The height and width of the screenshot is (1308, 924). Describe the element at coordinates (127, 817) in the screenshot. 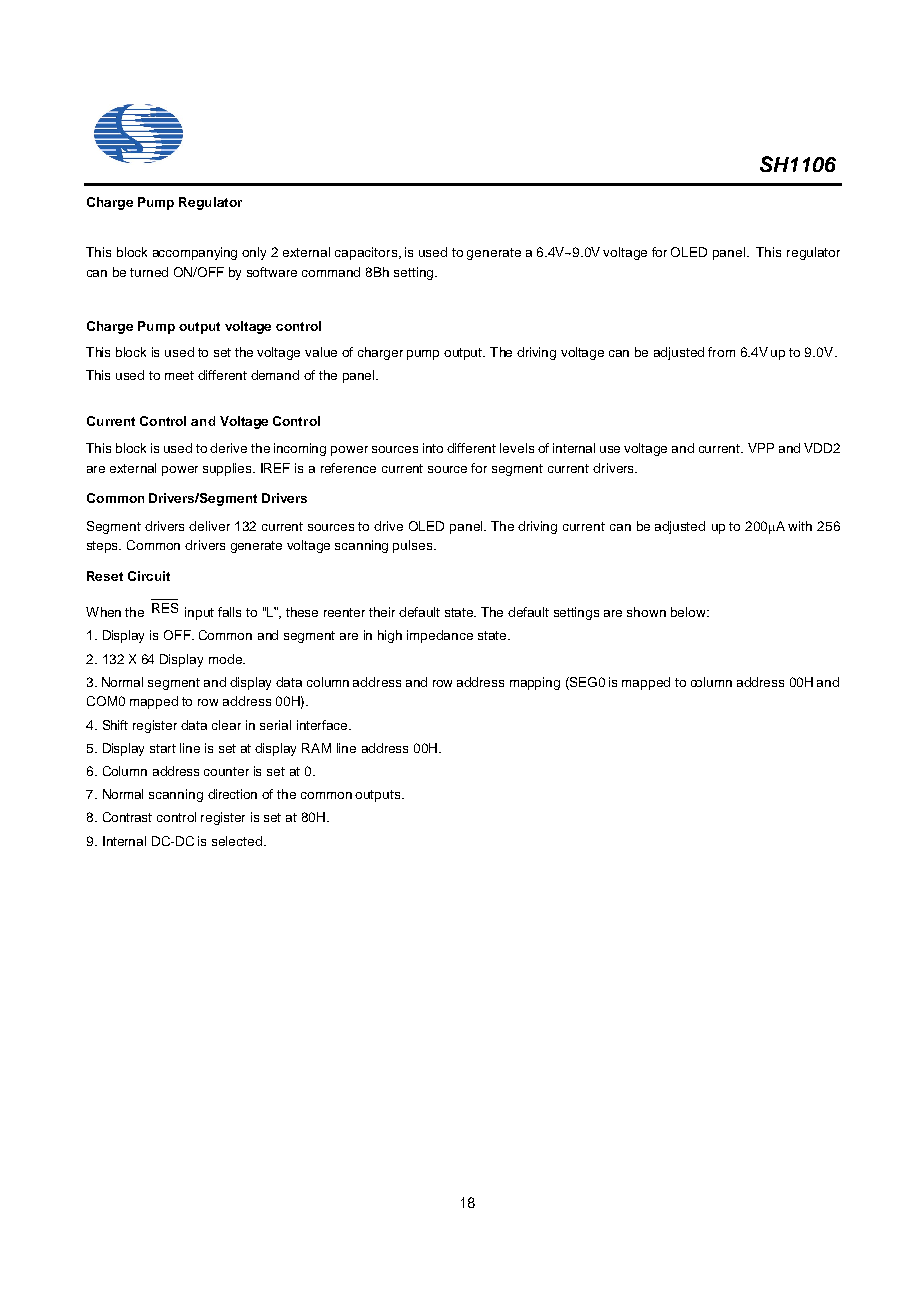

I see `Contrast` at that location.
